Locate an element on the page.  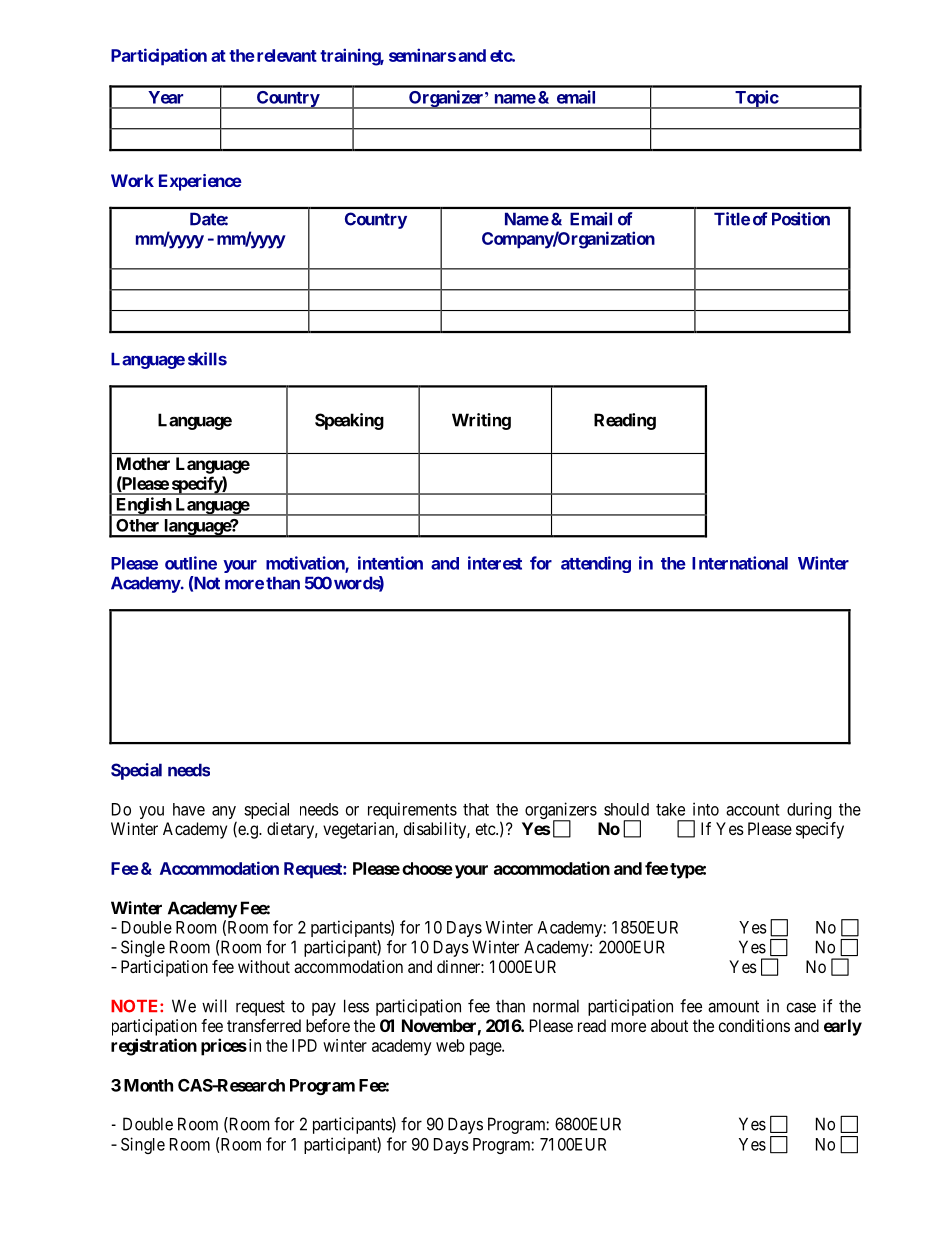
English is located at coordinates (143, 506).
